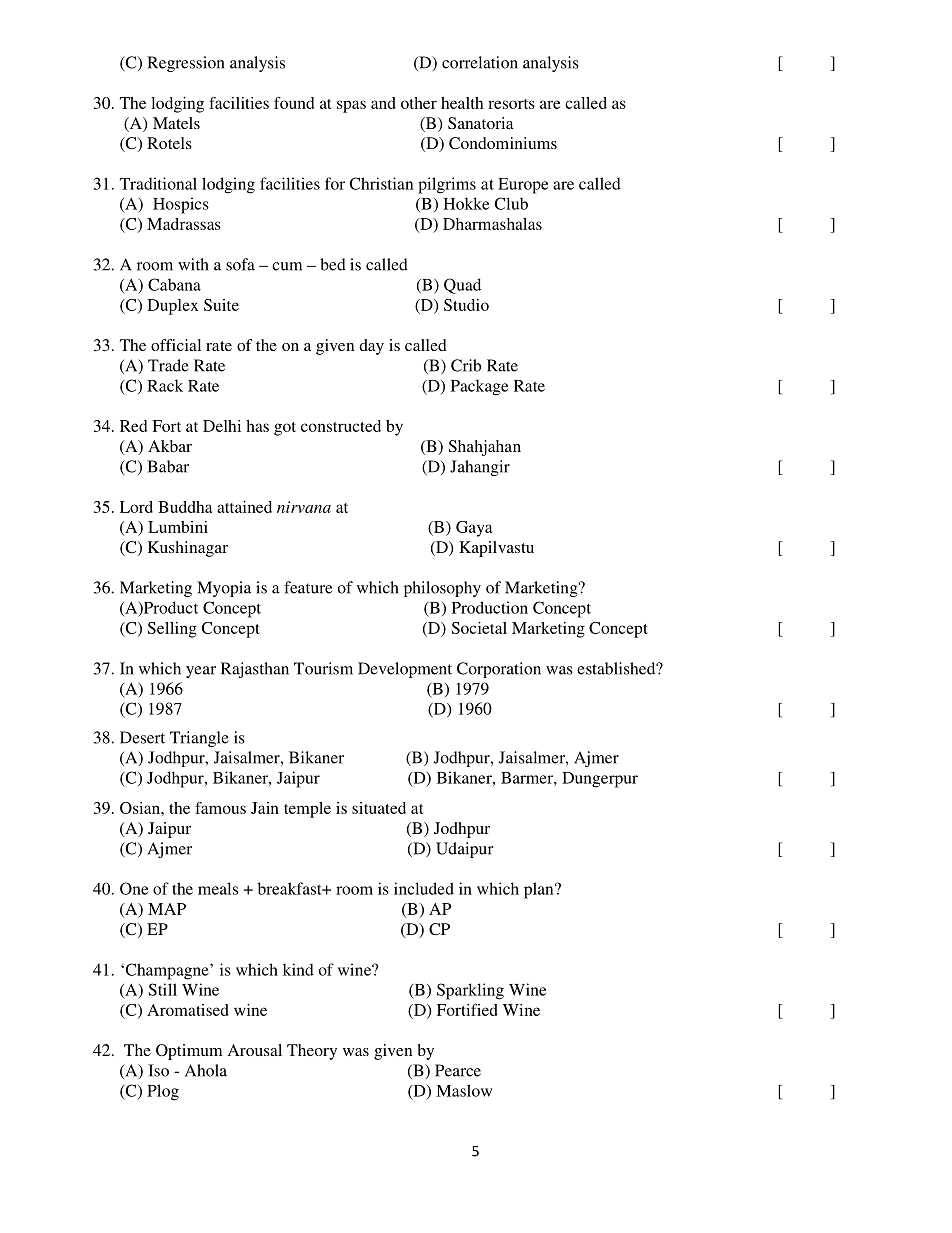 The image size is (952, 1233). Describe the element at coordinates (307, 810) in the page. I see `temple` at that location.
